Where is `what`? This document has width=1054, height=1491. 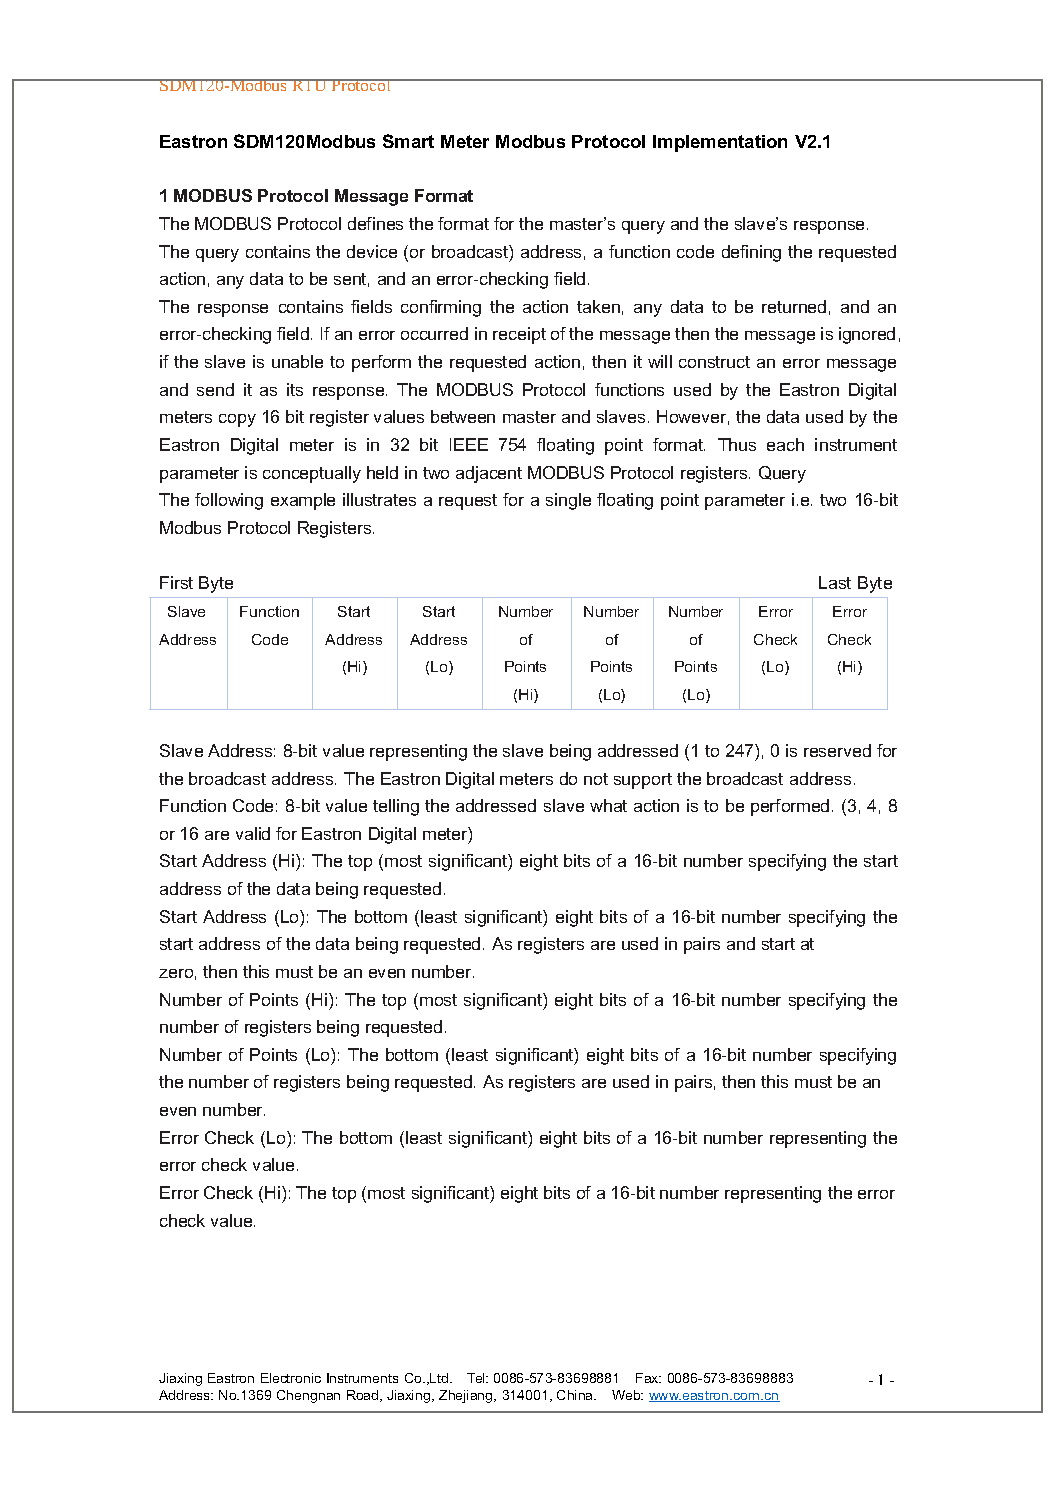 what is located at coordinates (608, 805).
